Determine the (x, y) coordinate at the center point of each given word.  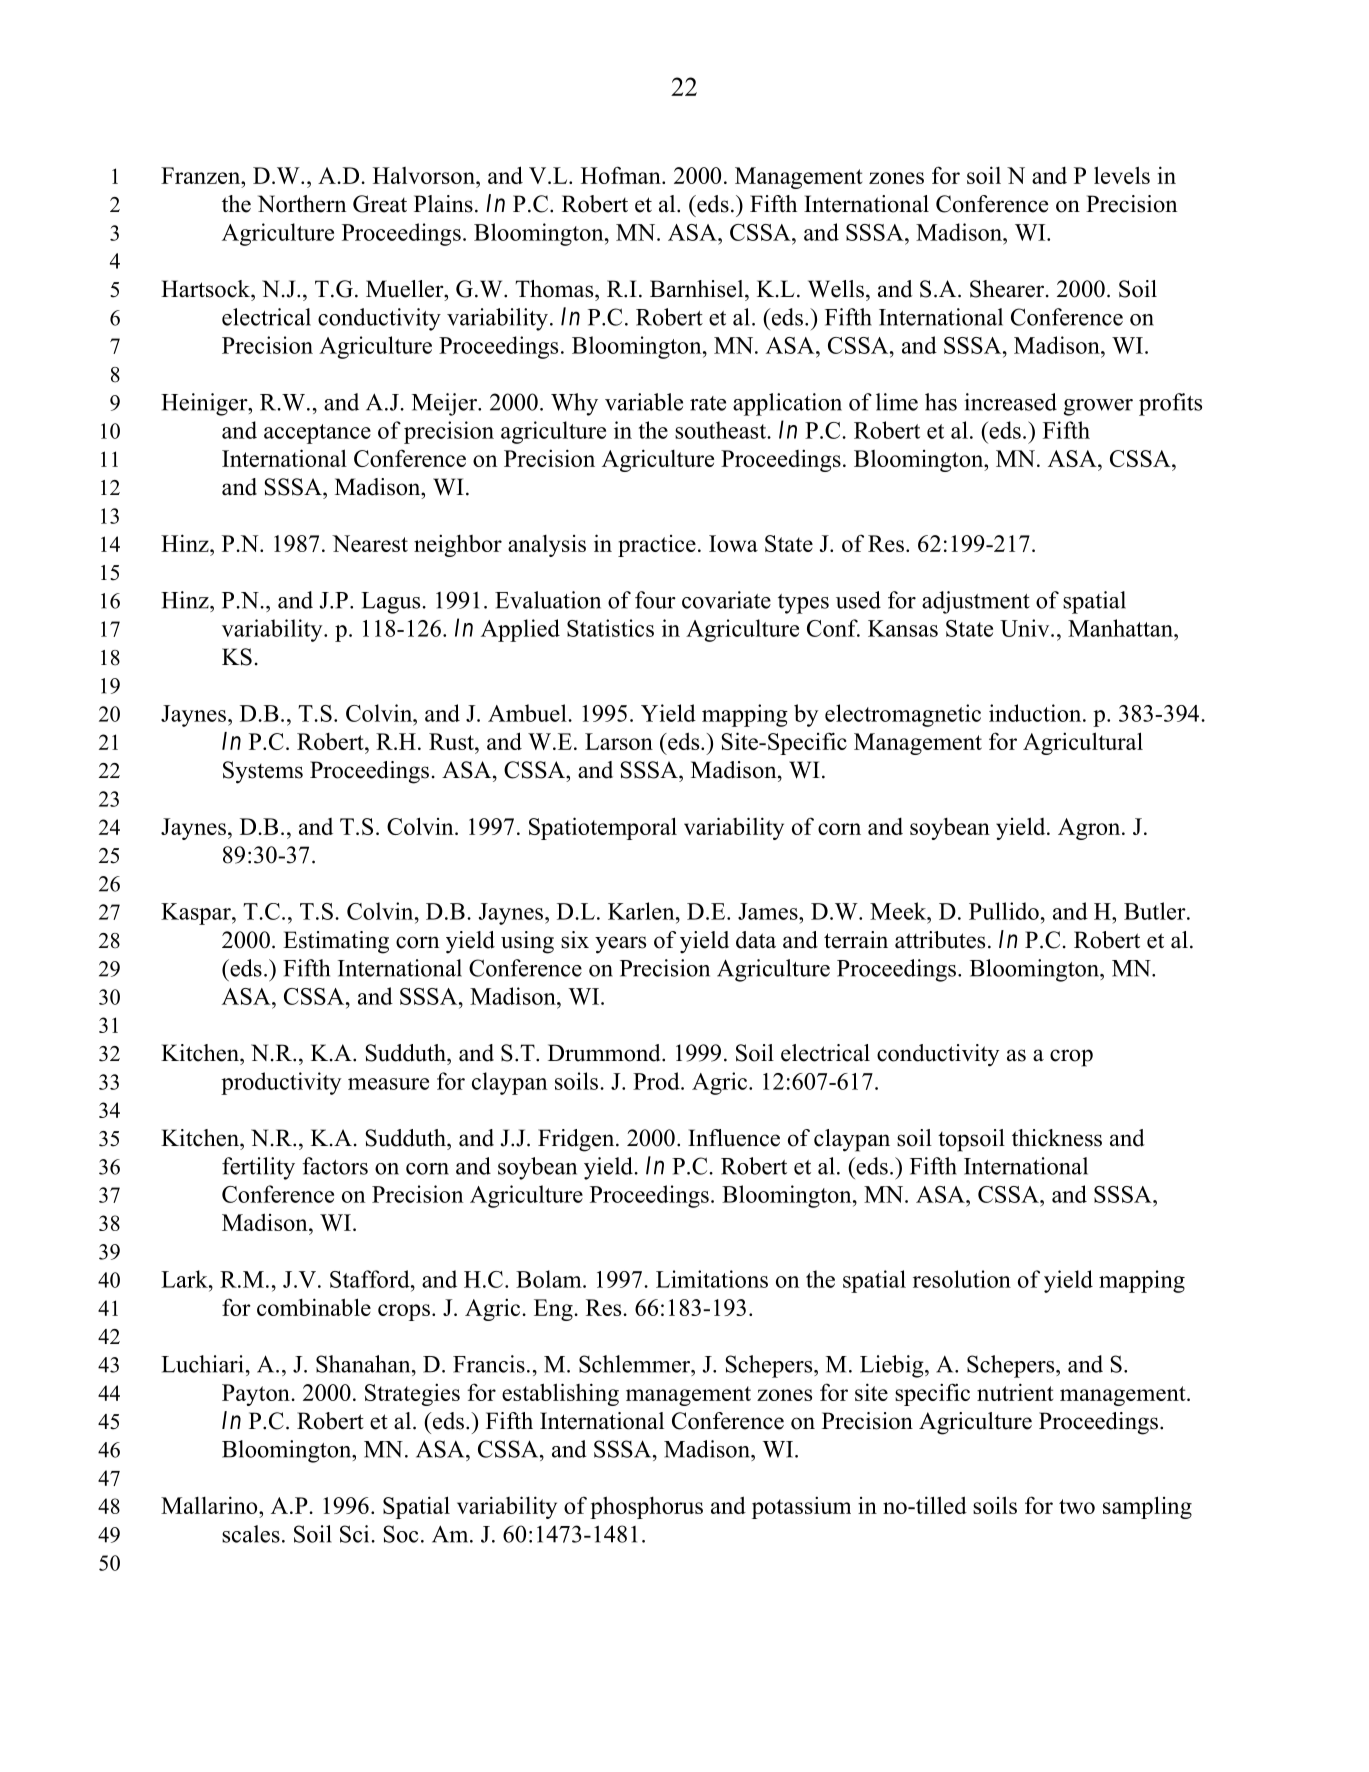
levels (1122, 175)
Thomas (555, 289)
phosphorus (646, 1507)
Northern (302, 204)
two (1077, 1506)
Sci (356, 1534)
